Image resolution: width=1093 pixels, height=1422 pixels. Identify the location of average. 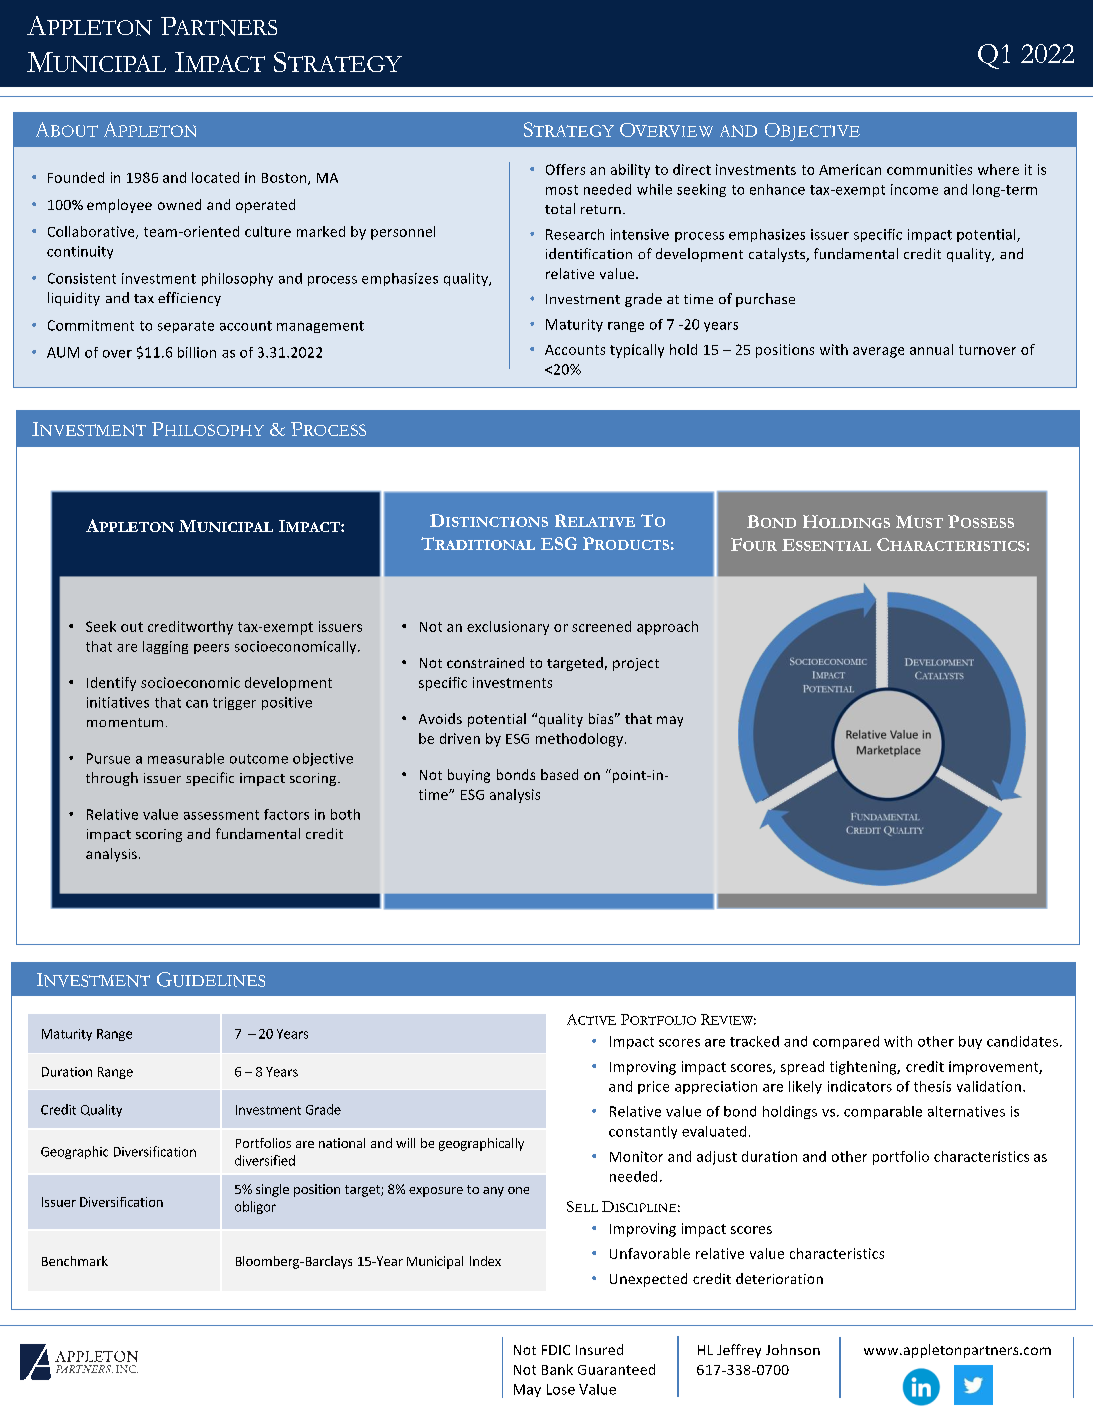
(878, 352).
